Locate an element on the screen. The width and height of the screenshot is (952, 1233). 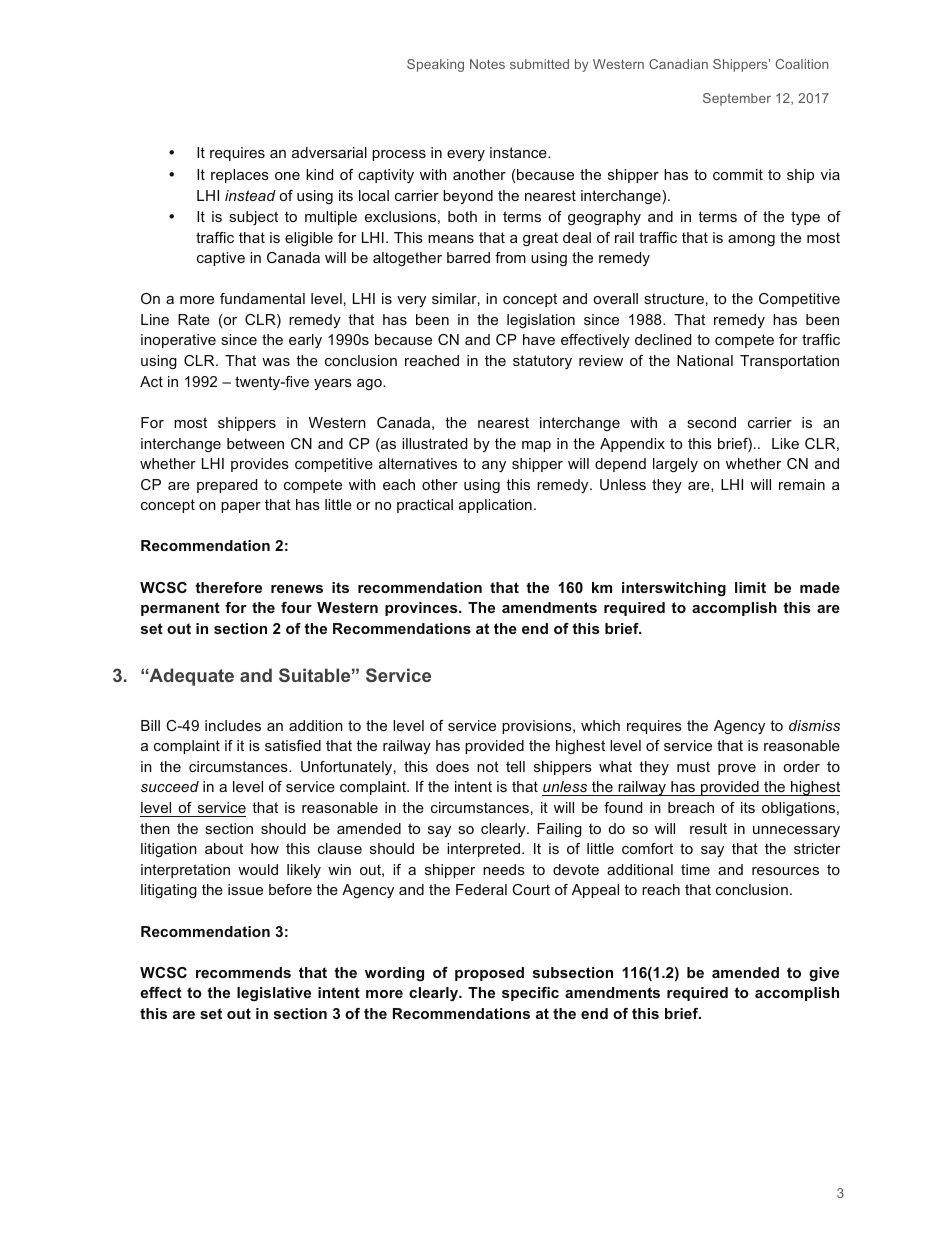
Notes is located at coordinates (487, 64).
